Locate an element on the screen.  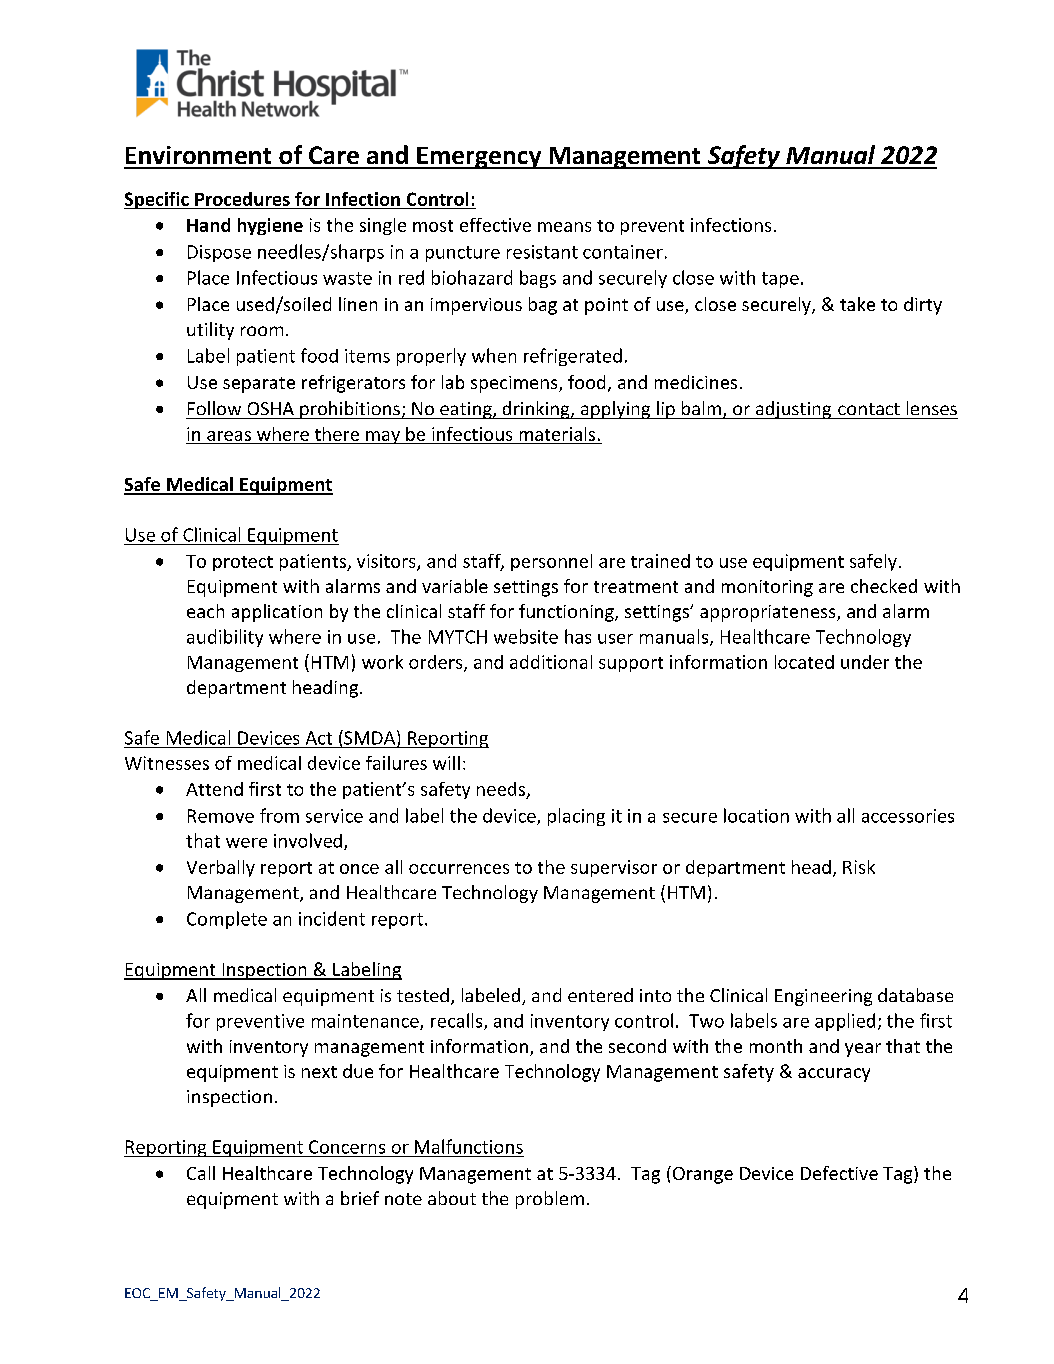
Procedures is located at coordinates (242, 199).
